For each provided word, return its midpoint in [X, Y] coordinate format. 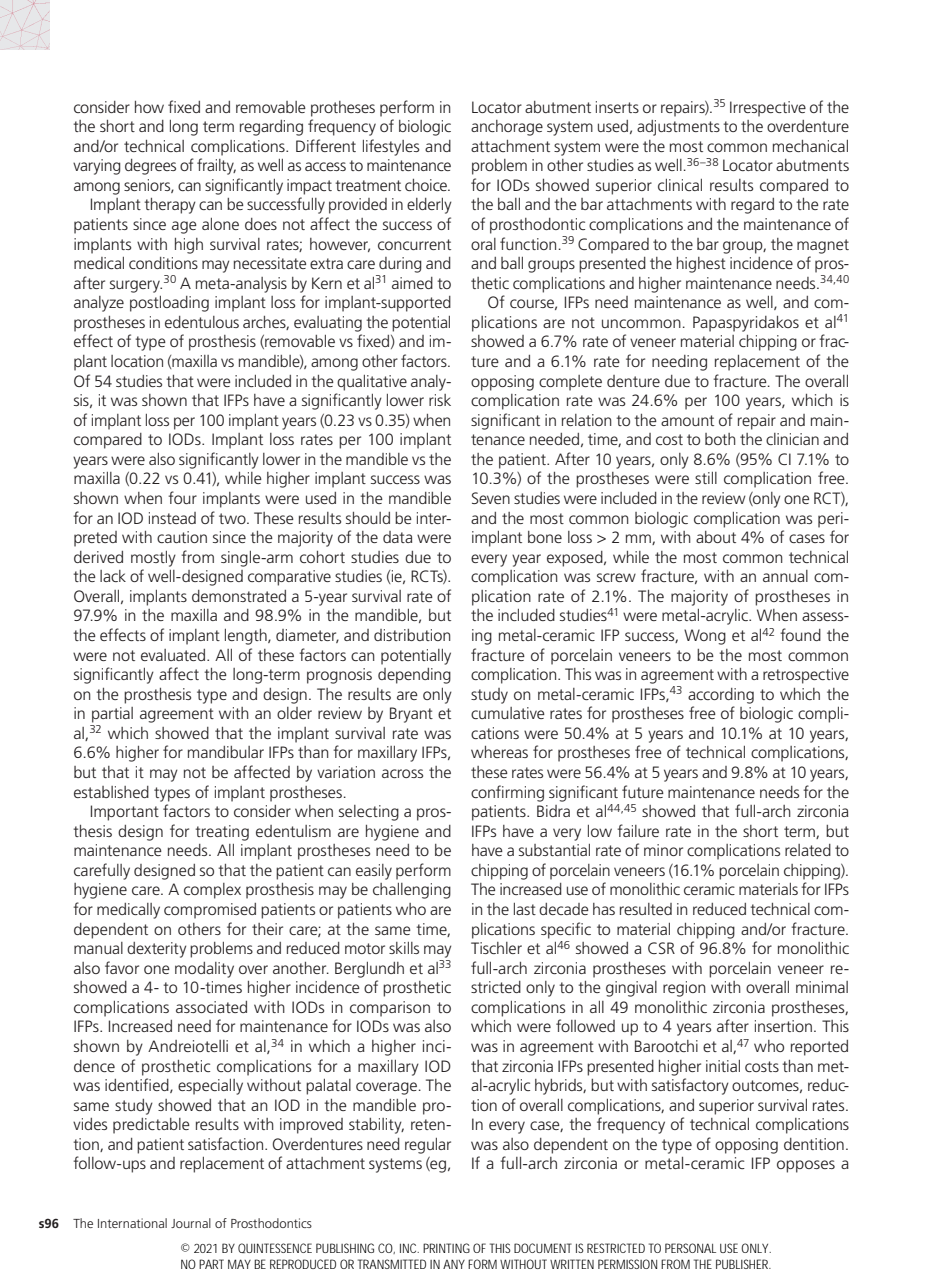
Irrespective [768, 109]
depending [414, 676]
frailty [216, 166]
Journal [191, 1223]
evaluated [174, 655]
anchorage [507, 128]
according [721, 696]
